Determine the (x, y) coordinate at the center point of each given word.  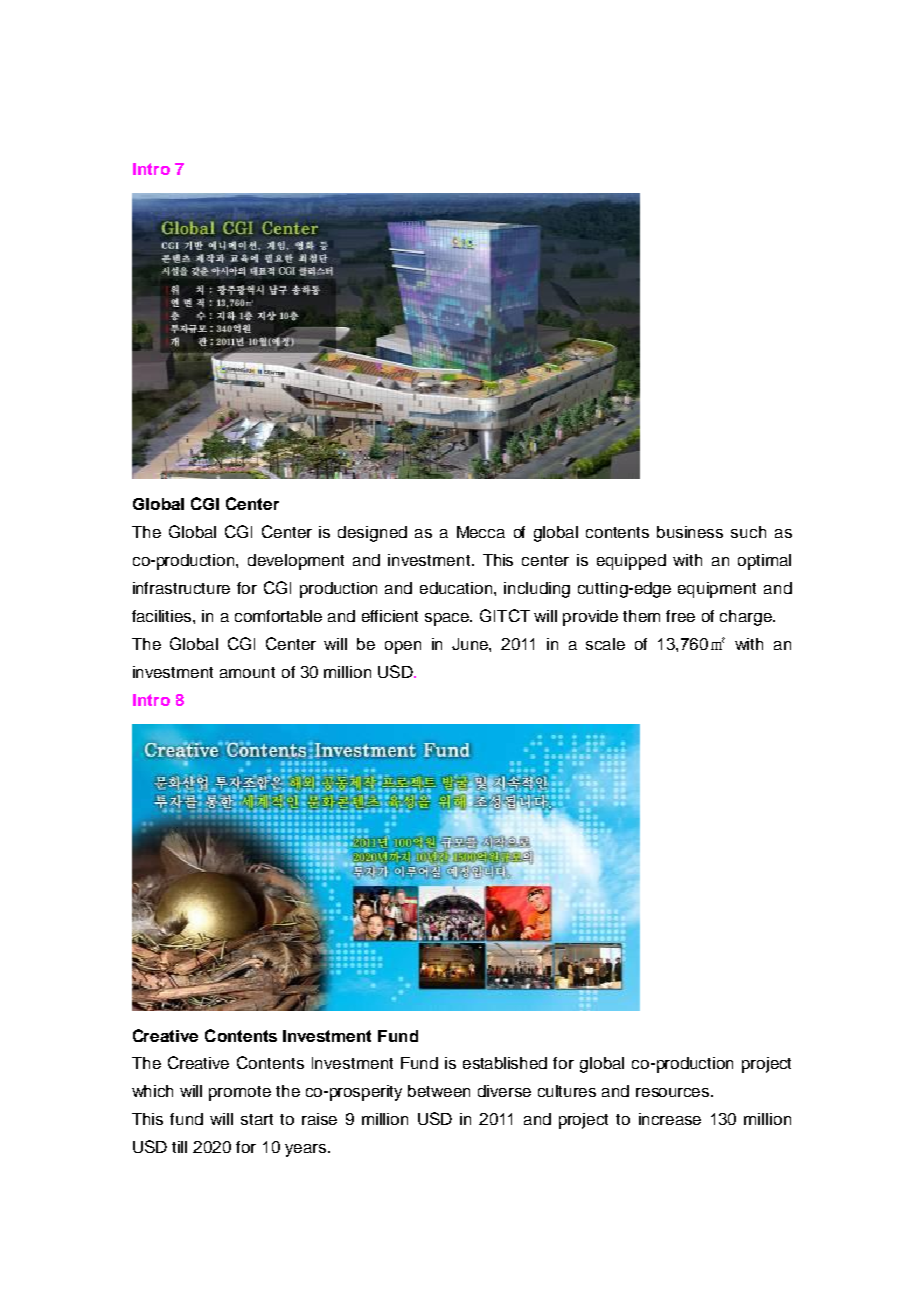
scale (605, 644)
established (505, 1063)
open (403, 647)
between (439, 1091)
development (296, 562)
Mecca (481, 532)
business (690, 532)
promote (240, 1093)
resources (674, 1092)
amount (247, 672)
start (257, 1119)
